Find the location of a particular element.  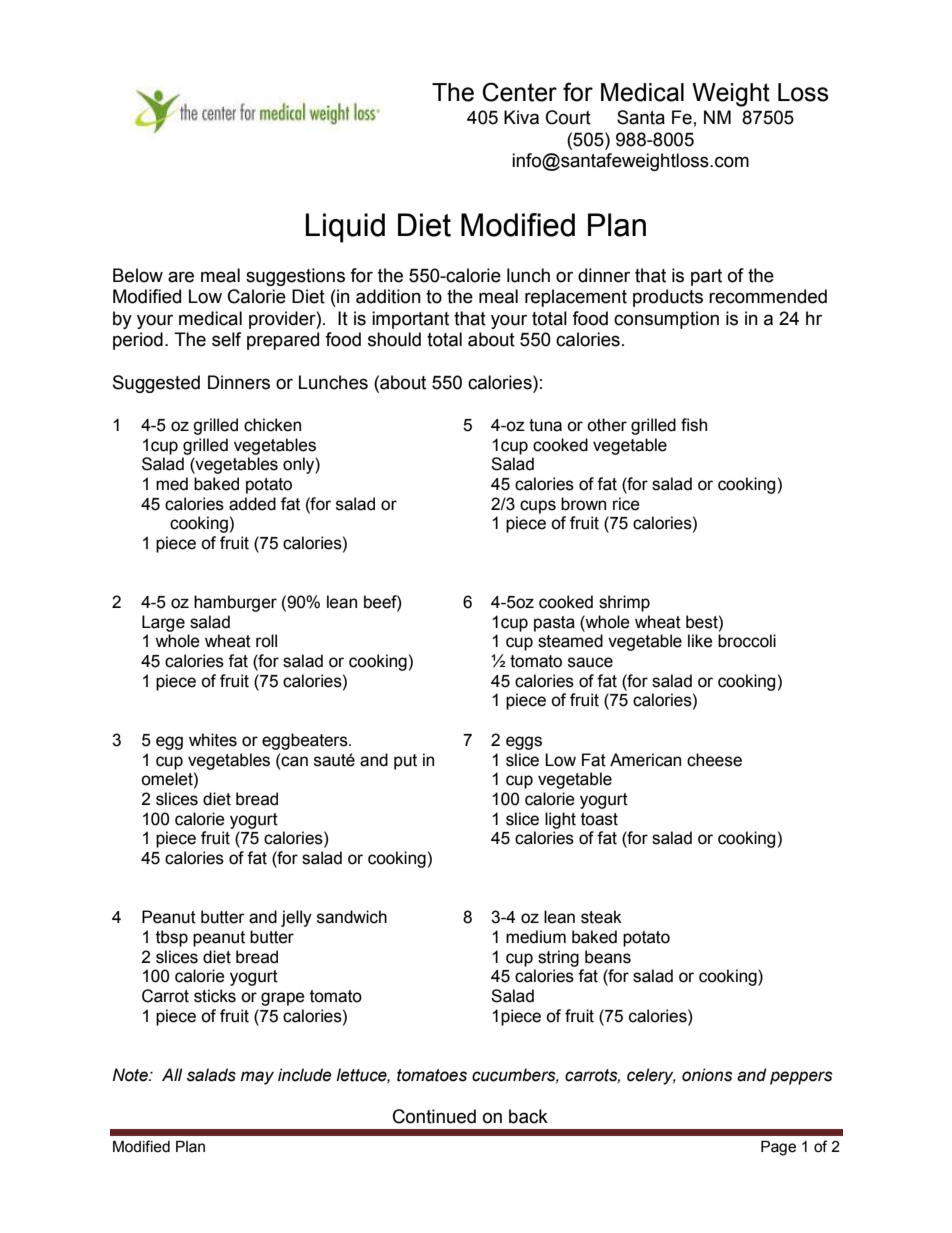

hamburger is located at coordinates (235, 603).
